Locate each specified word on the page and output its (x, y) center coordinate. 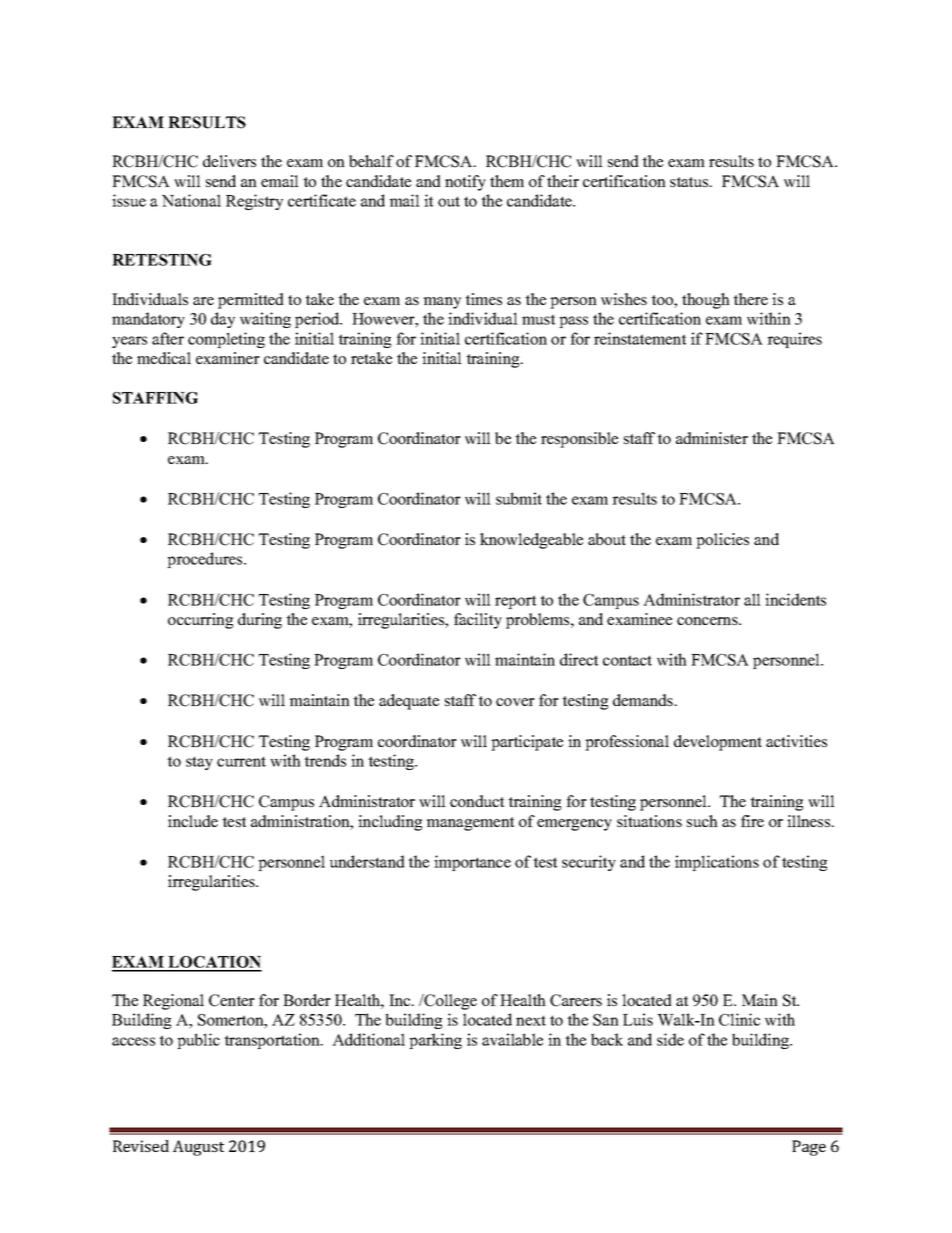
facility (478, 621)
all (752, 599)
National (191, 200)
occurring (200, 621)
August (198, 1148)
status (690, 182)
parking (435, 1041)
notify (465, 183)
